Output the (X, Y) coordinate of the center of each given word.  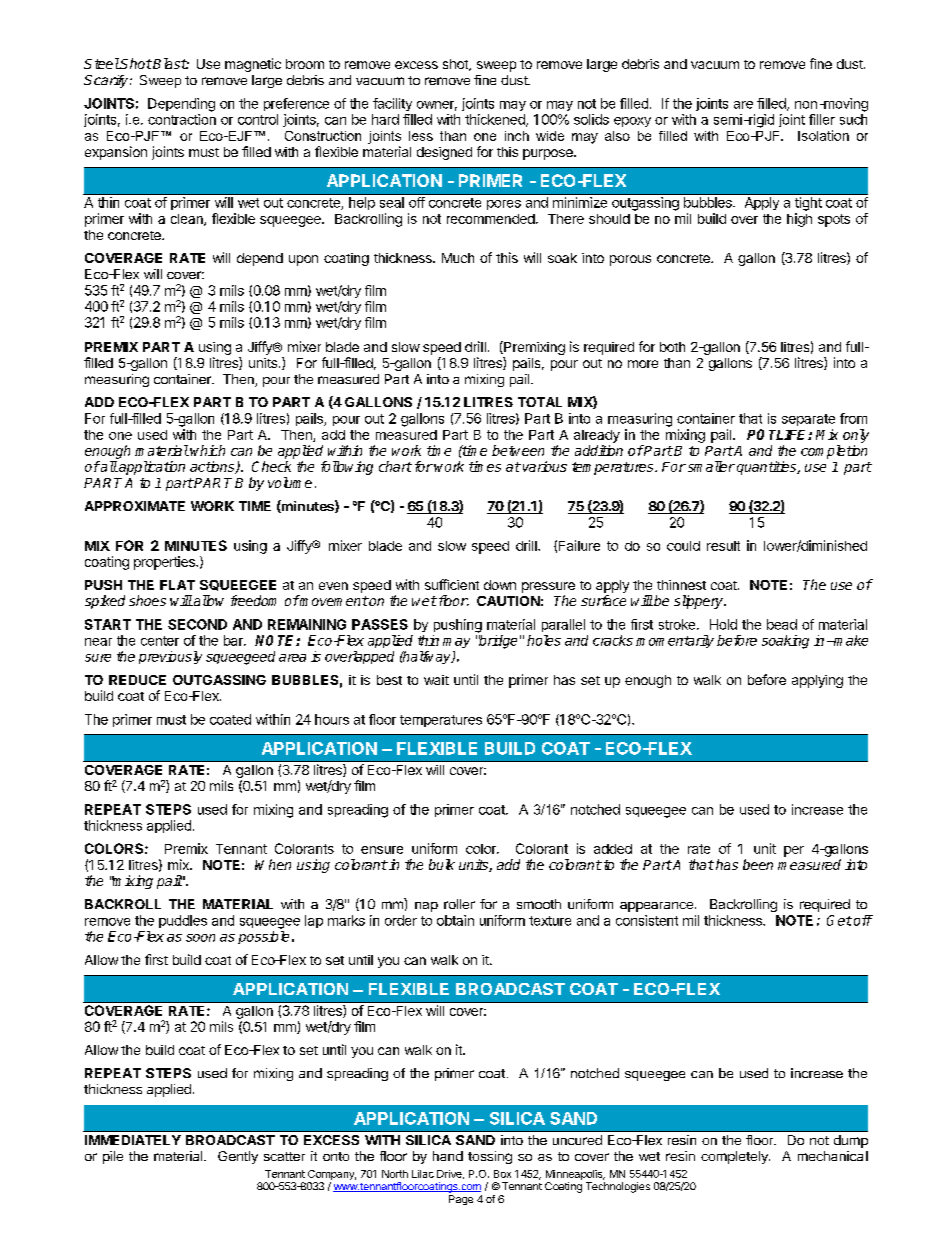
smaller (710, 466)
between (518, 450)
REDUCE (137, 680)
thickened (496, 120)
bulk (442, 864)
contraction (182, 119)
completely (735, 1157)
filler (822, 119)
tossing (490, 1157)
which (207, 450)
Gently (238, 1157)
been (758, 864)
